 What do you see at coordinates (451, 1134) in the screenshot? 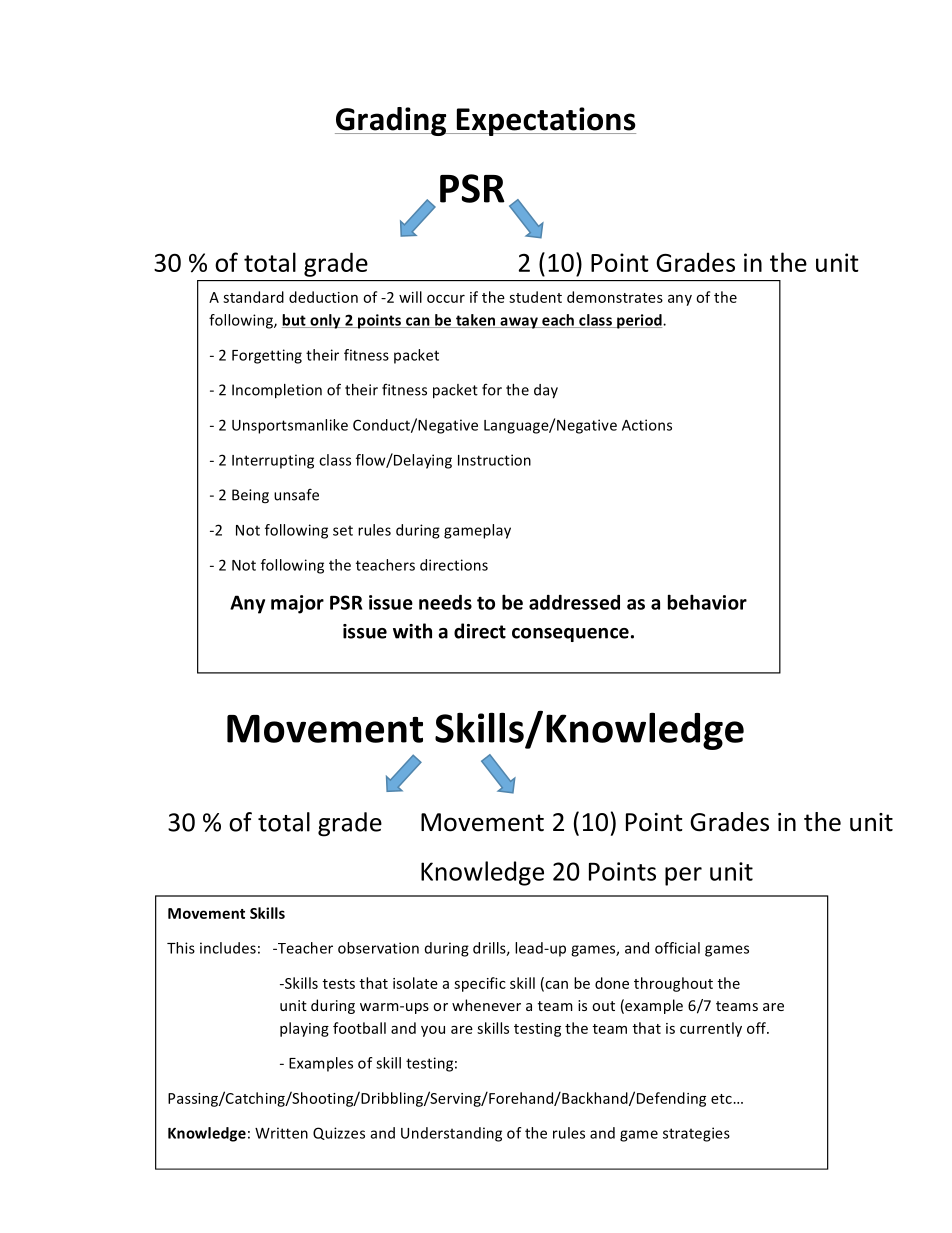
I see `Understanding` at bounding box center [451, 1134].
